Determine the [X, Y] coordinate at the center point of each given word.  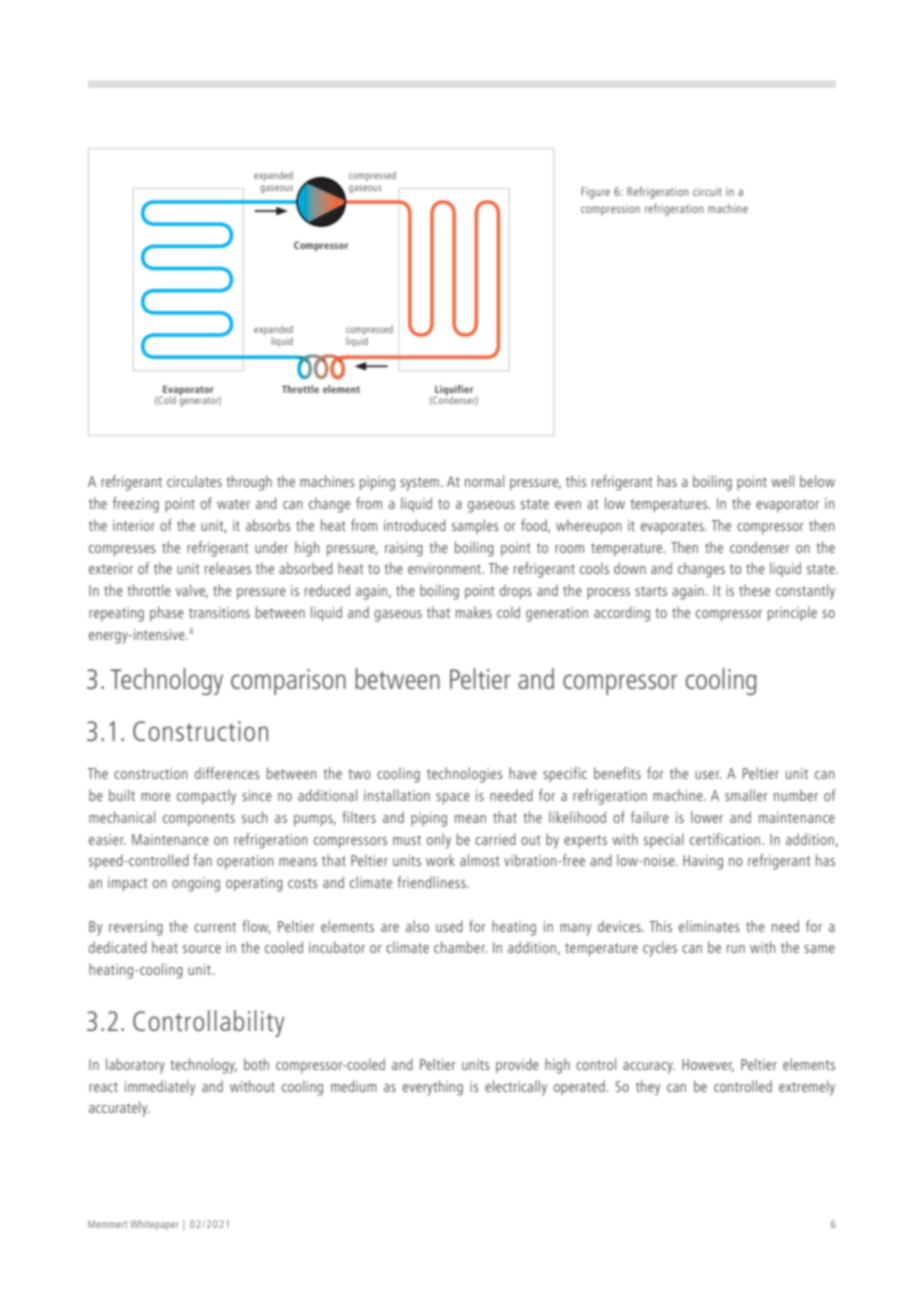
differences [227, 773]
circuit [707, 191]
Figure [595, 193]
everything [433, 1088]
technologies [465, 775]
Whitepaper [154, 1225]
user [708, 775]
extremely [807, 1088]
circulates [194, 481]
